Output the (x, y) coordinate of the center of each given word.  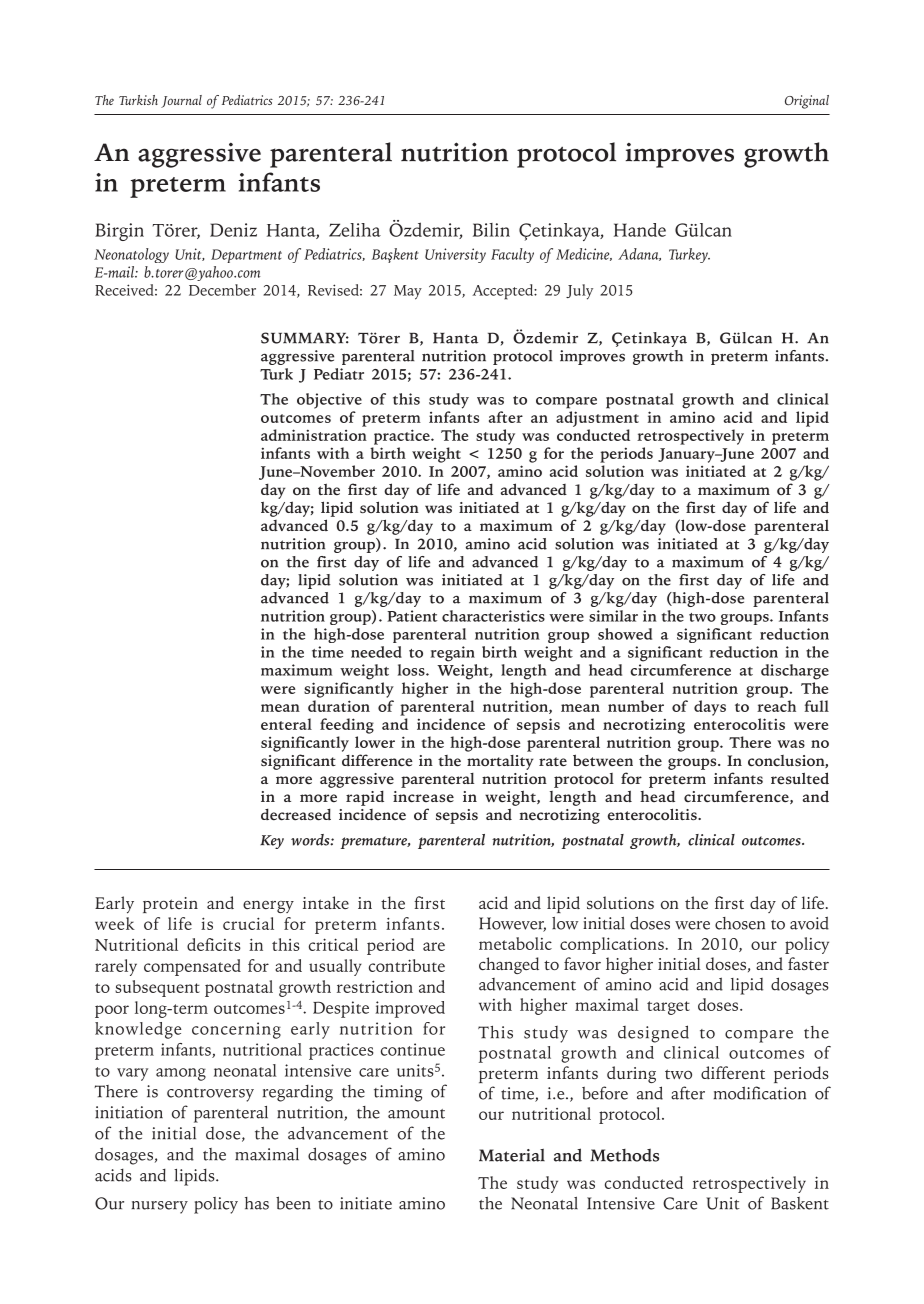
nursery (160, 1207)
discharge (795, 672)
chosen (740, 923)
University (455, 255)
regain (453, 654)
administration (314, 435)
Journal (181, 101)
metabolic (515, 943)
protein (170, 905)
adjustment (597, 419)
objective (329, 401)
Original (807, 102)
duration (339, 706)
